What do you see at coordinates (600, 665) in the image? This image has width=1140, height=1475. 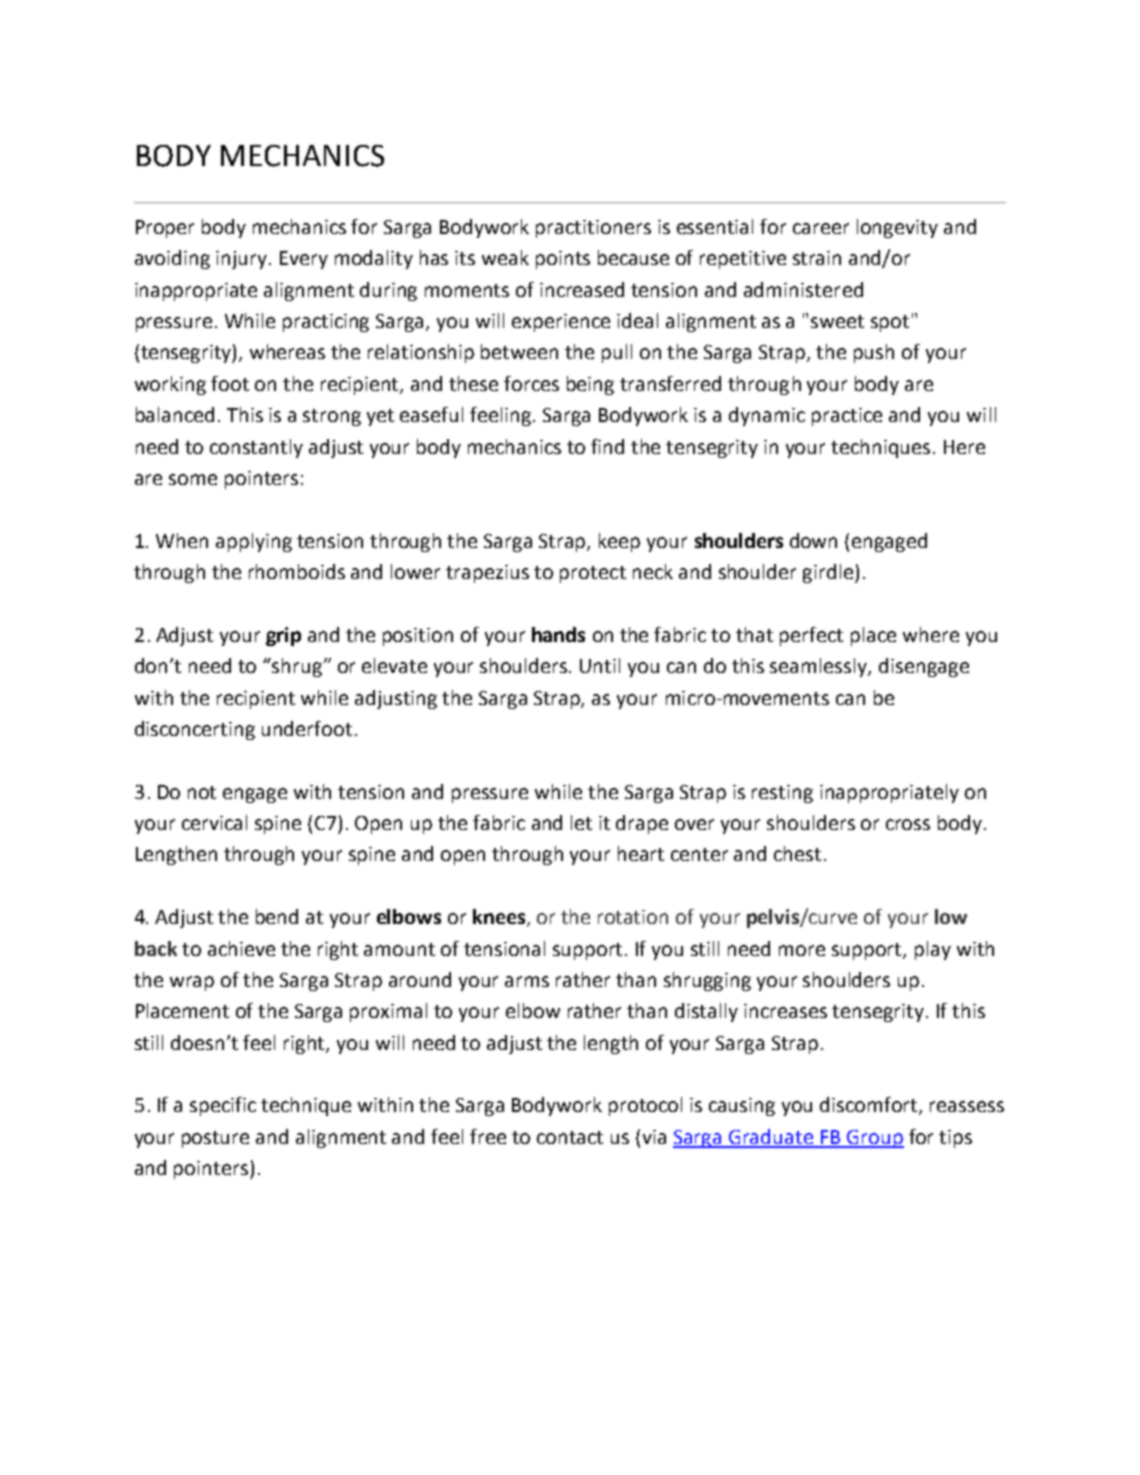 I see `Until` at bounding box center [600, 665].
